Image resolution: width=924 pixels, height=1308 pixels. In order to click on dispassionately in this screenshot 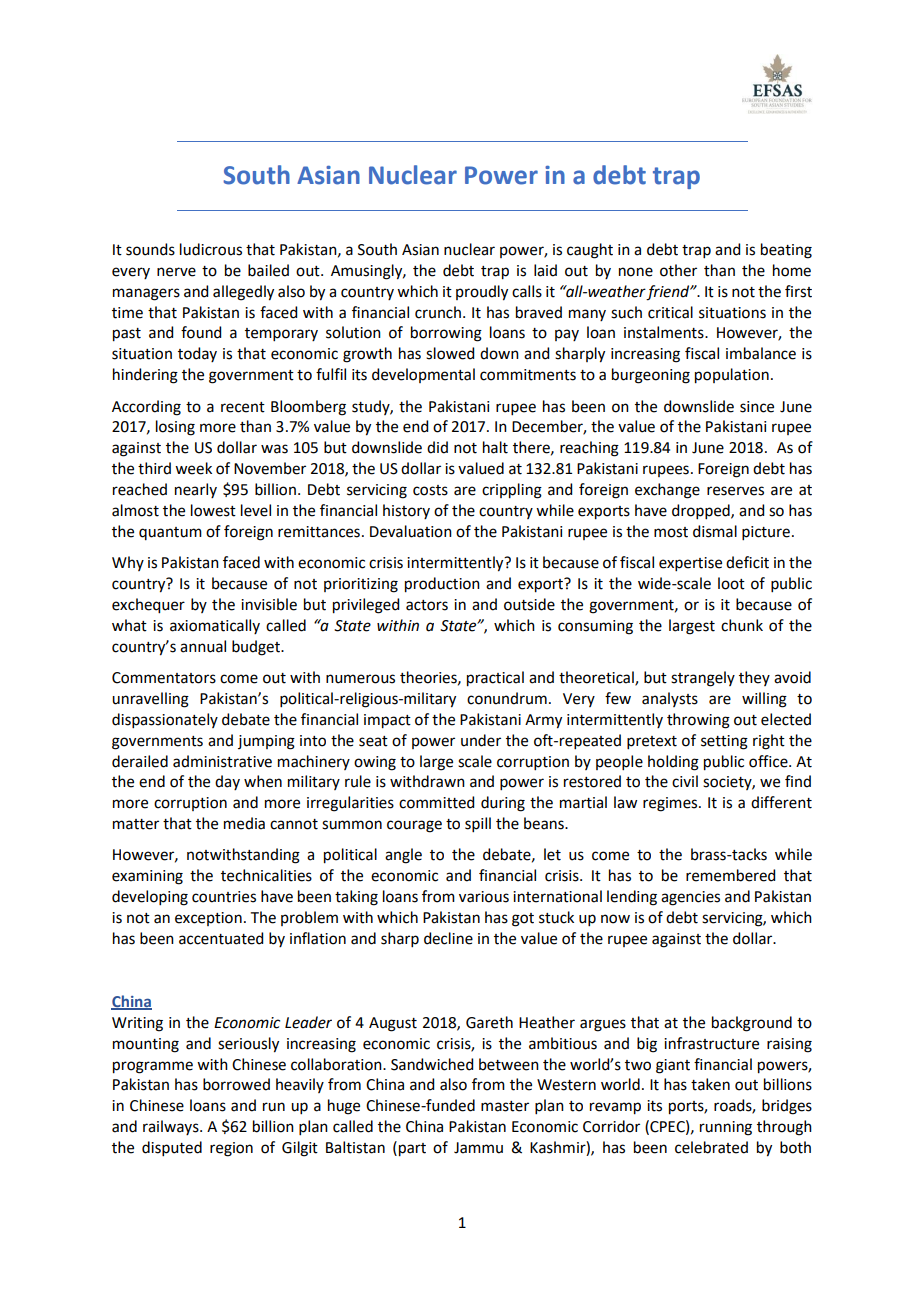, I will do `click(165, 720)`.
